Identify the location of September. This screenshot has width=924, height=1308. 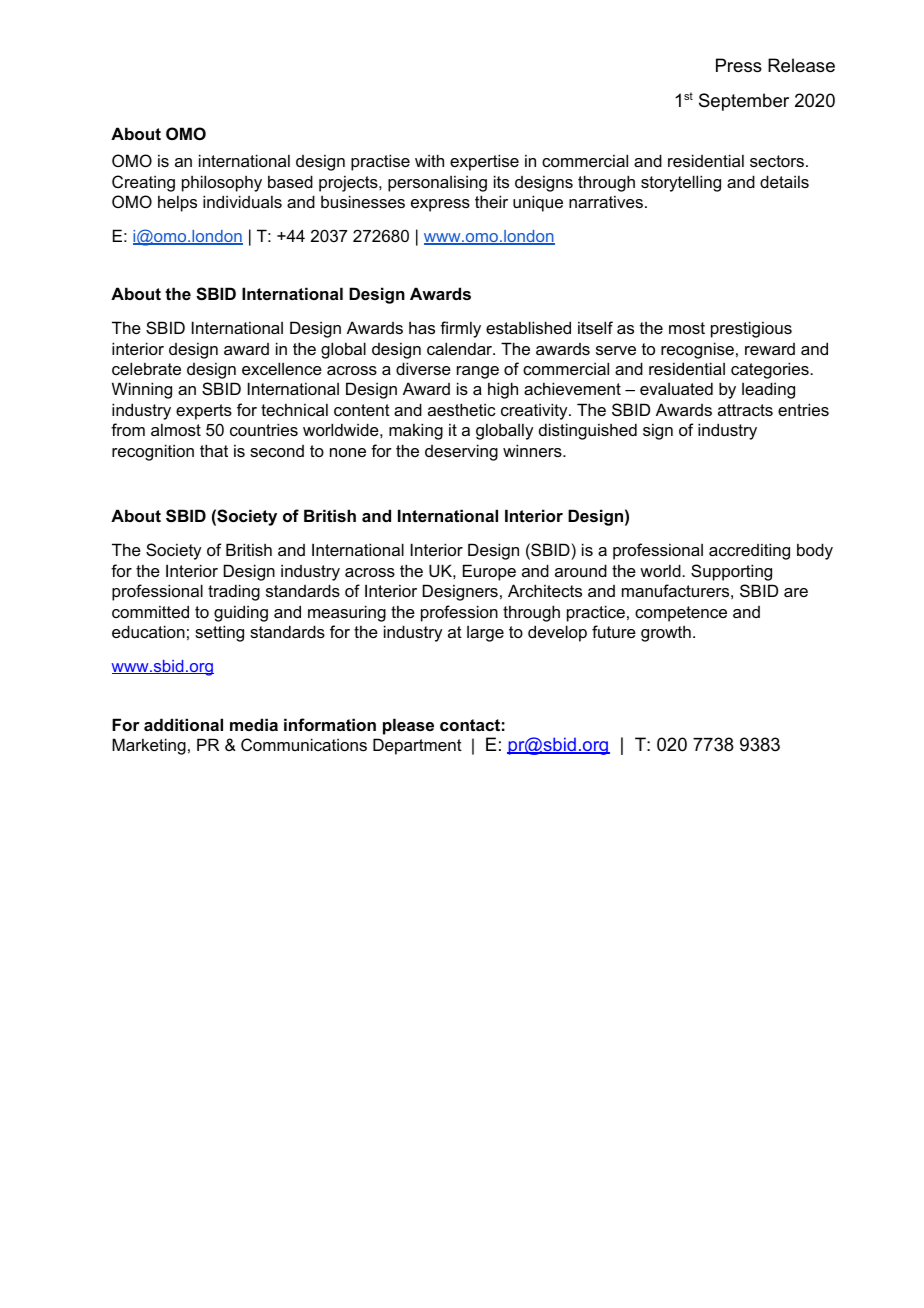
(744, 102).
